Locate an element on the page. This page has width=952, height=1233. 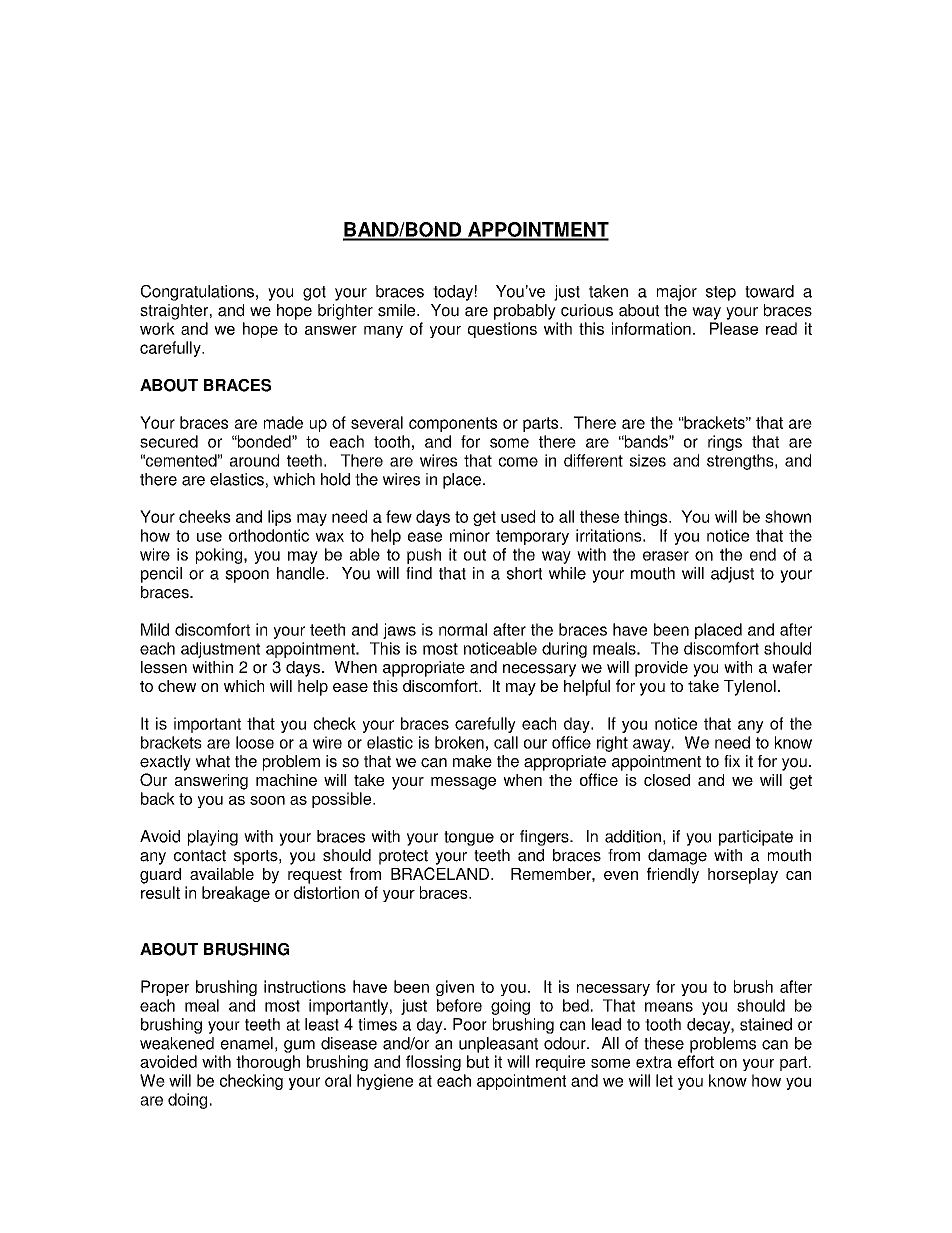
tongue is located at coordinates (469, 838).
